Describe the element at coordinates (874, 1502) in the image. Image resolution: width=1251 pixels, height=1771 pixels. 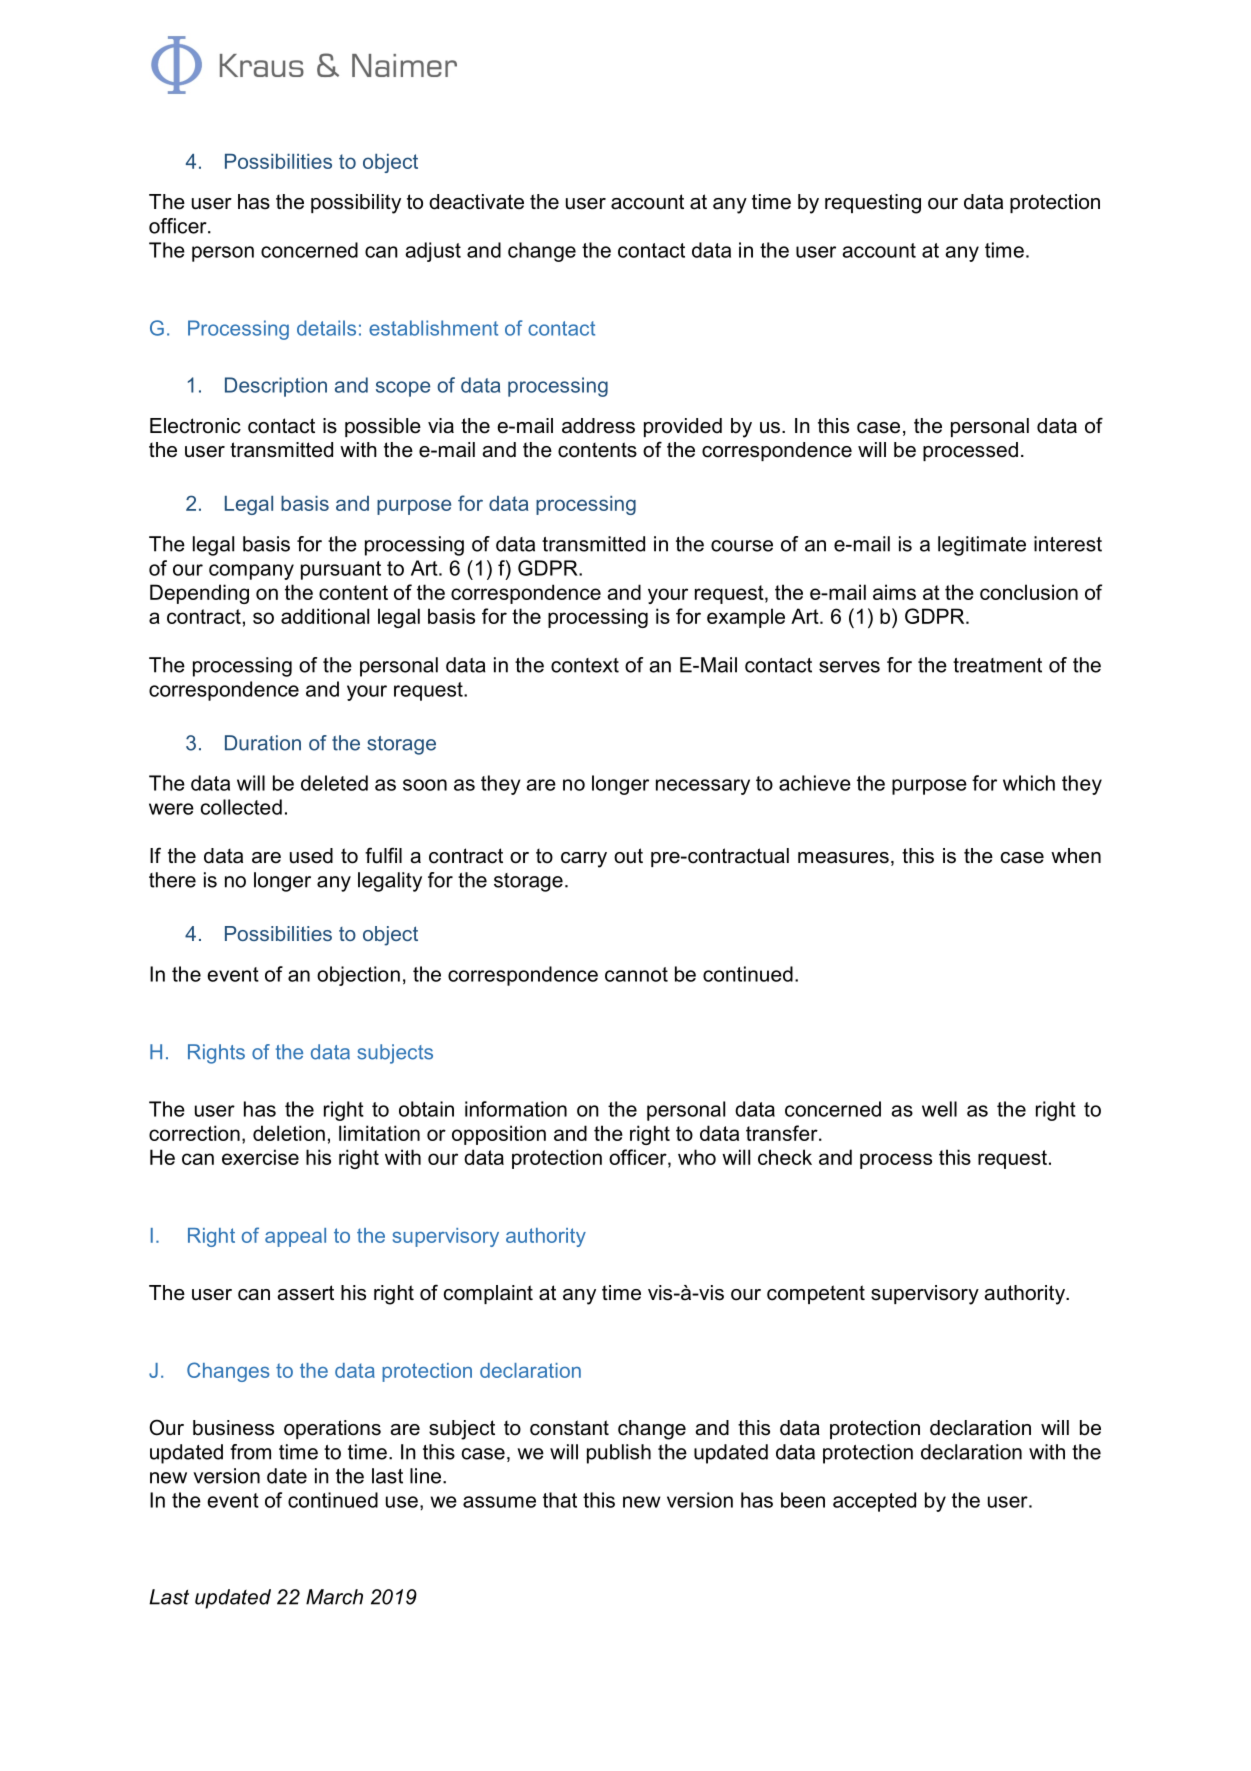
I see `accepted` at that location.
